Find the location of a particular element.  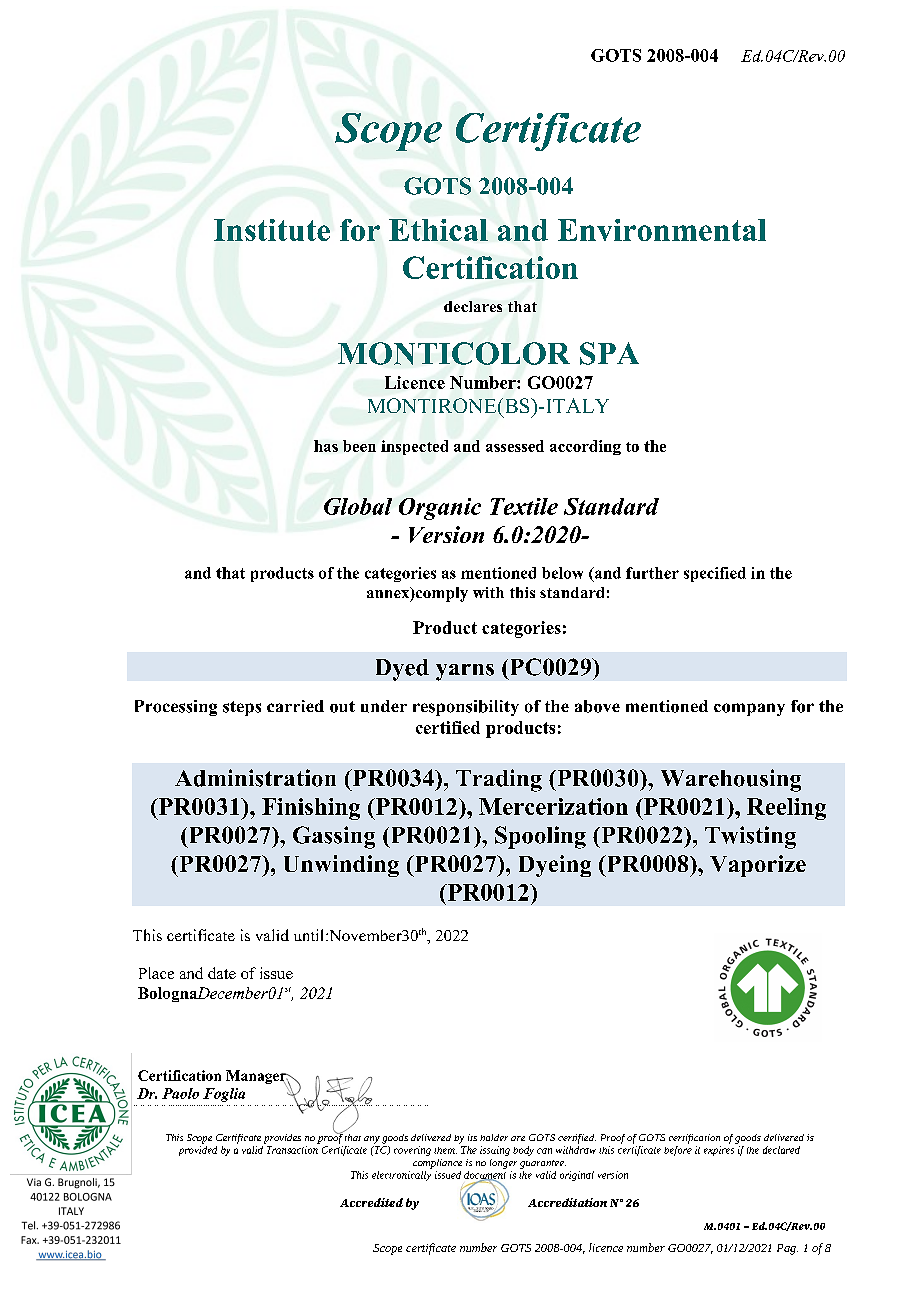

Environmental is located at coordinates (662, 230).
